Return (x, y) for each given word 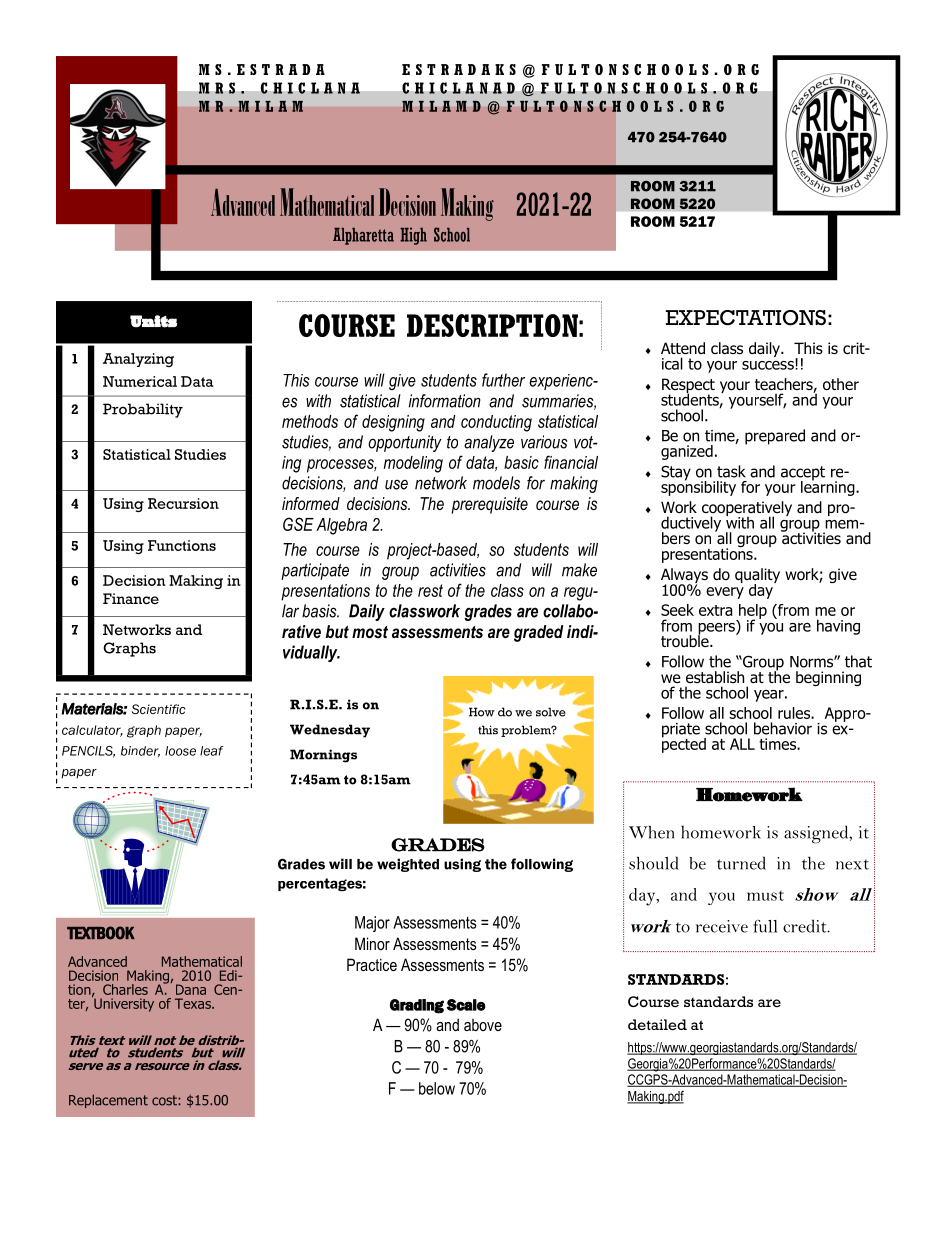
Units (153, 321)
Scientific (159, 709)
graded (539, 633)
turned (741, 863)
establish (715, 677)
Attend (683, 348)
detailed (657, 1025)
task (731, 471)
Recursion (183, 503)
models (496, 483)
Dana (191, 989)
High (413, 236)
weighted (408, 865)
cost (165, 1100)
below (437, 1088)
